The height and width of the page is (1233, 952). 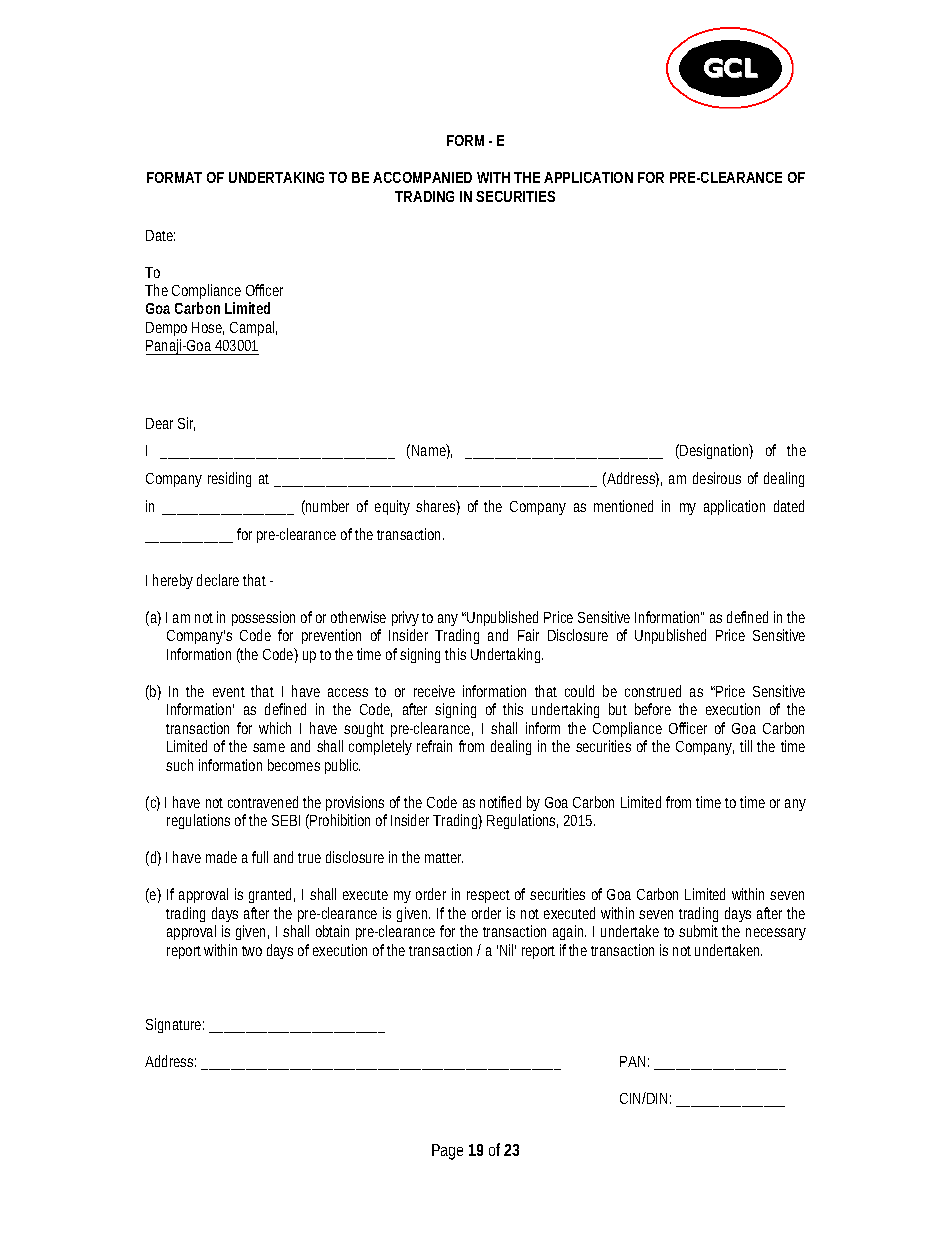 I want to click on possession, so click(x=263, y=618).
